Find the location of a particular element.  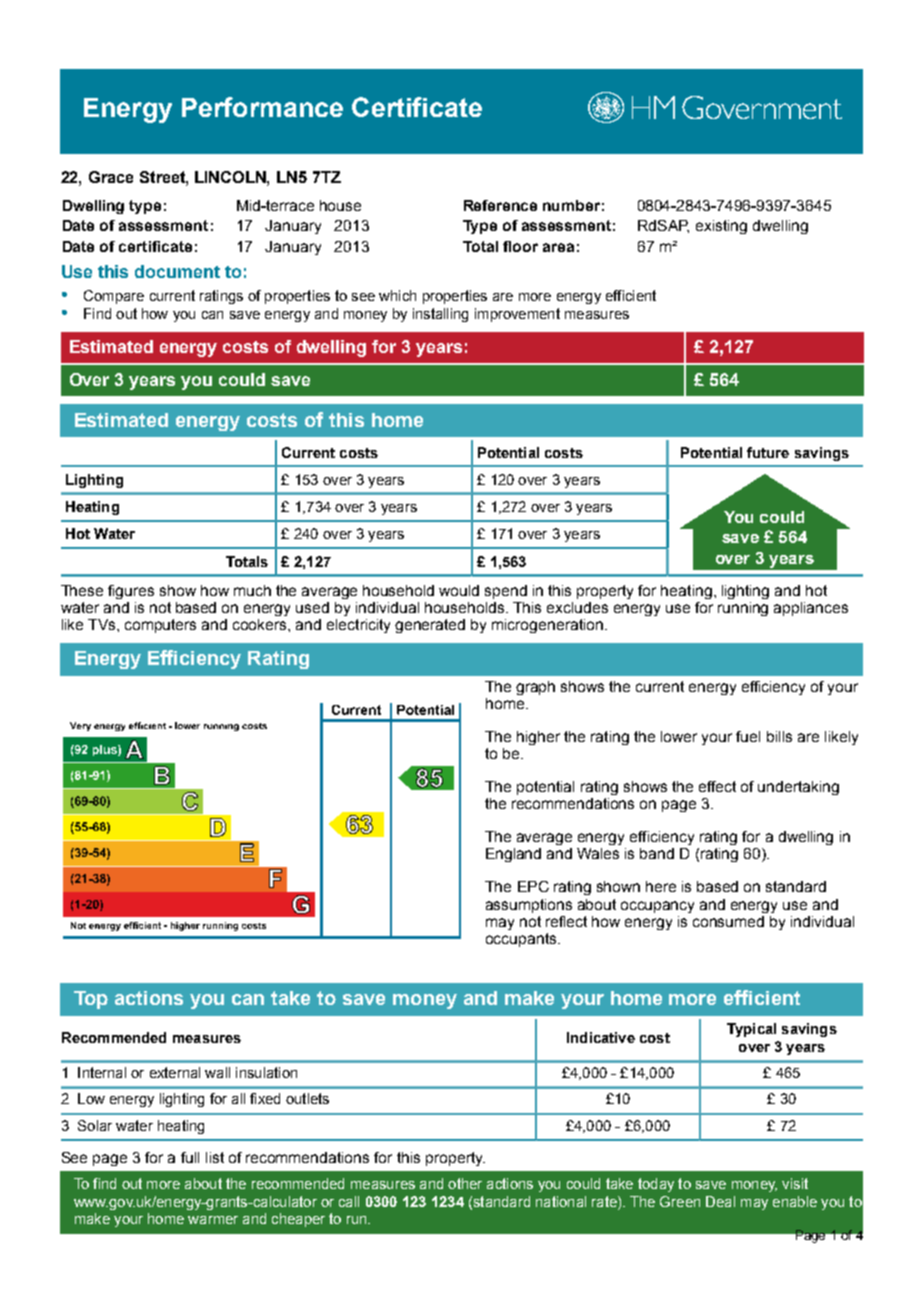

computers is located at coordinates (160, 626).
